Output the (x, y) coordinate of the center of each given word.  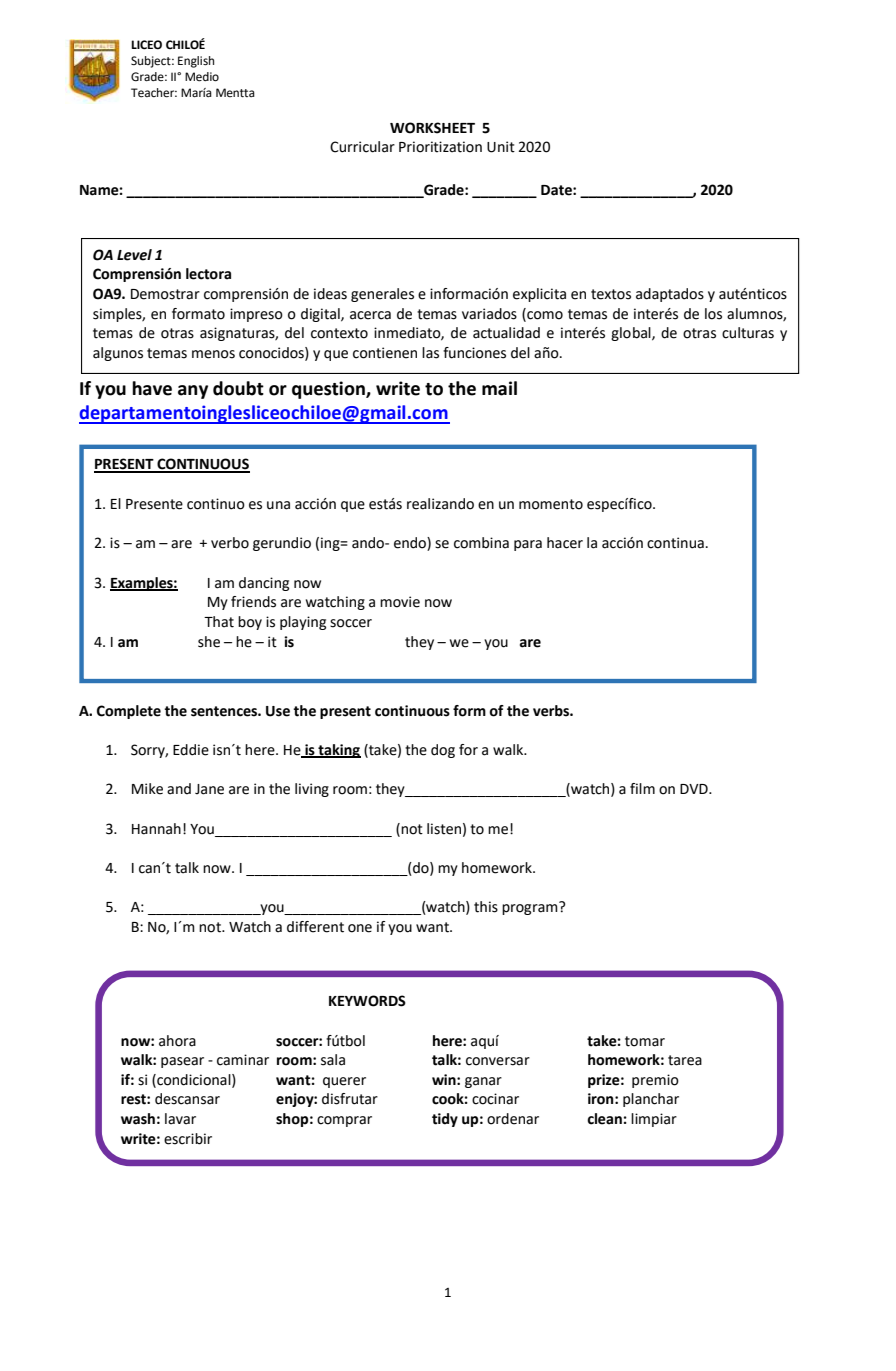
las (430, 353)
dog (443, 751)
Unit (501, 147)
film (642, 788)
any (193, 392)
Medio (202, 77)
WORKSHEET (432, 128)
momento (551, 504)
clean (604, 1119)
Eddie (191, 750)
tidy (445, 1120)
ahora (177, 1041)
